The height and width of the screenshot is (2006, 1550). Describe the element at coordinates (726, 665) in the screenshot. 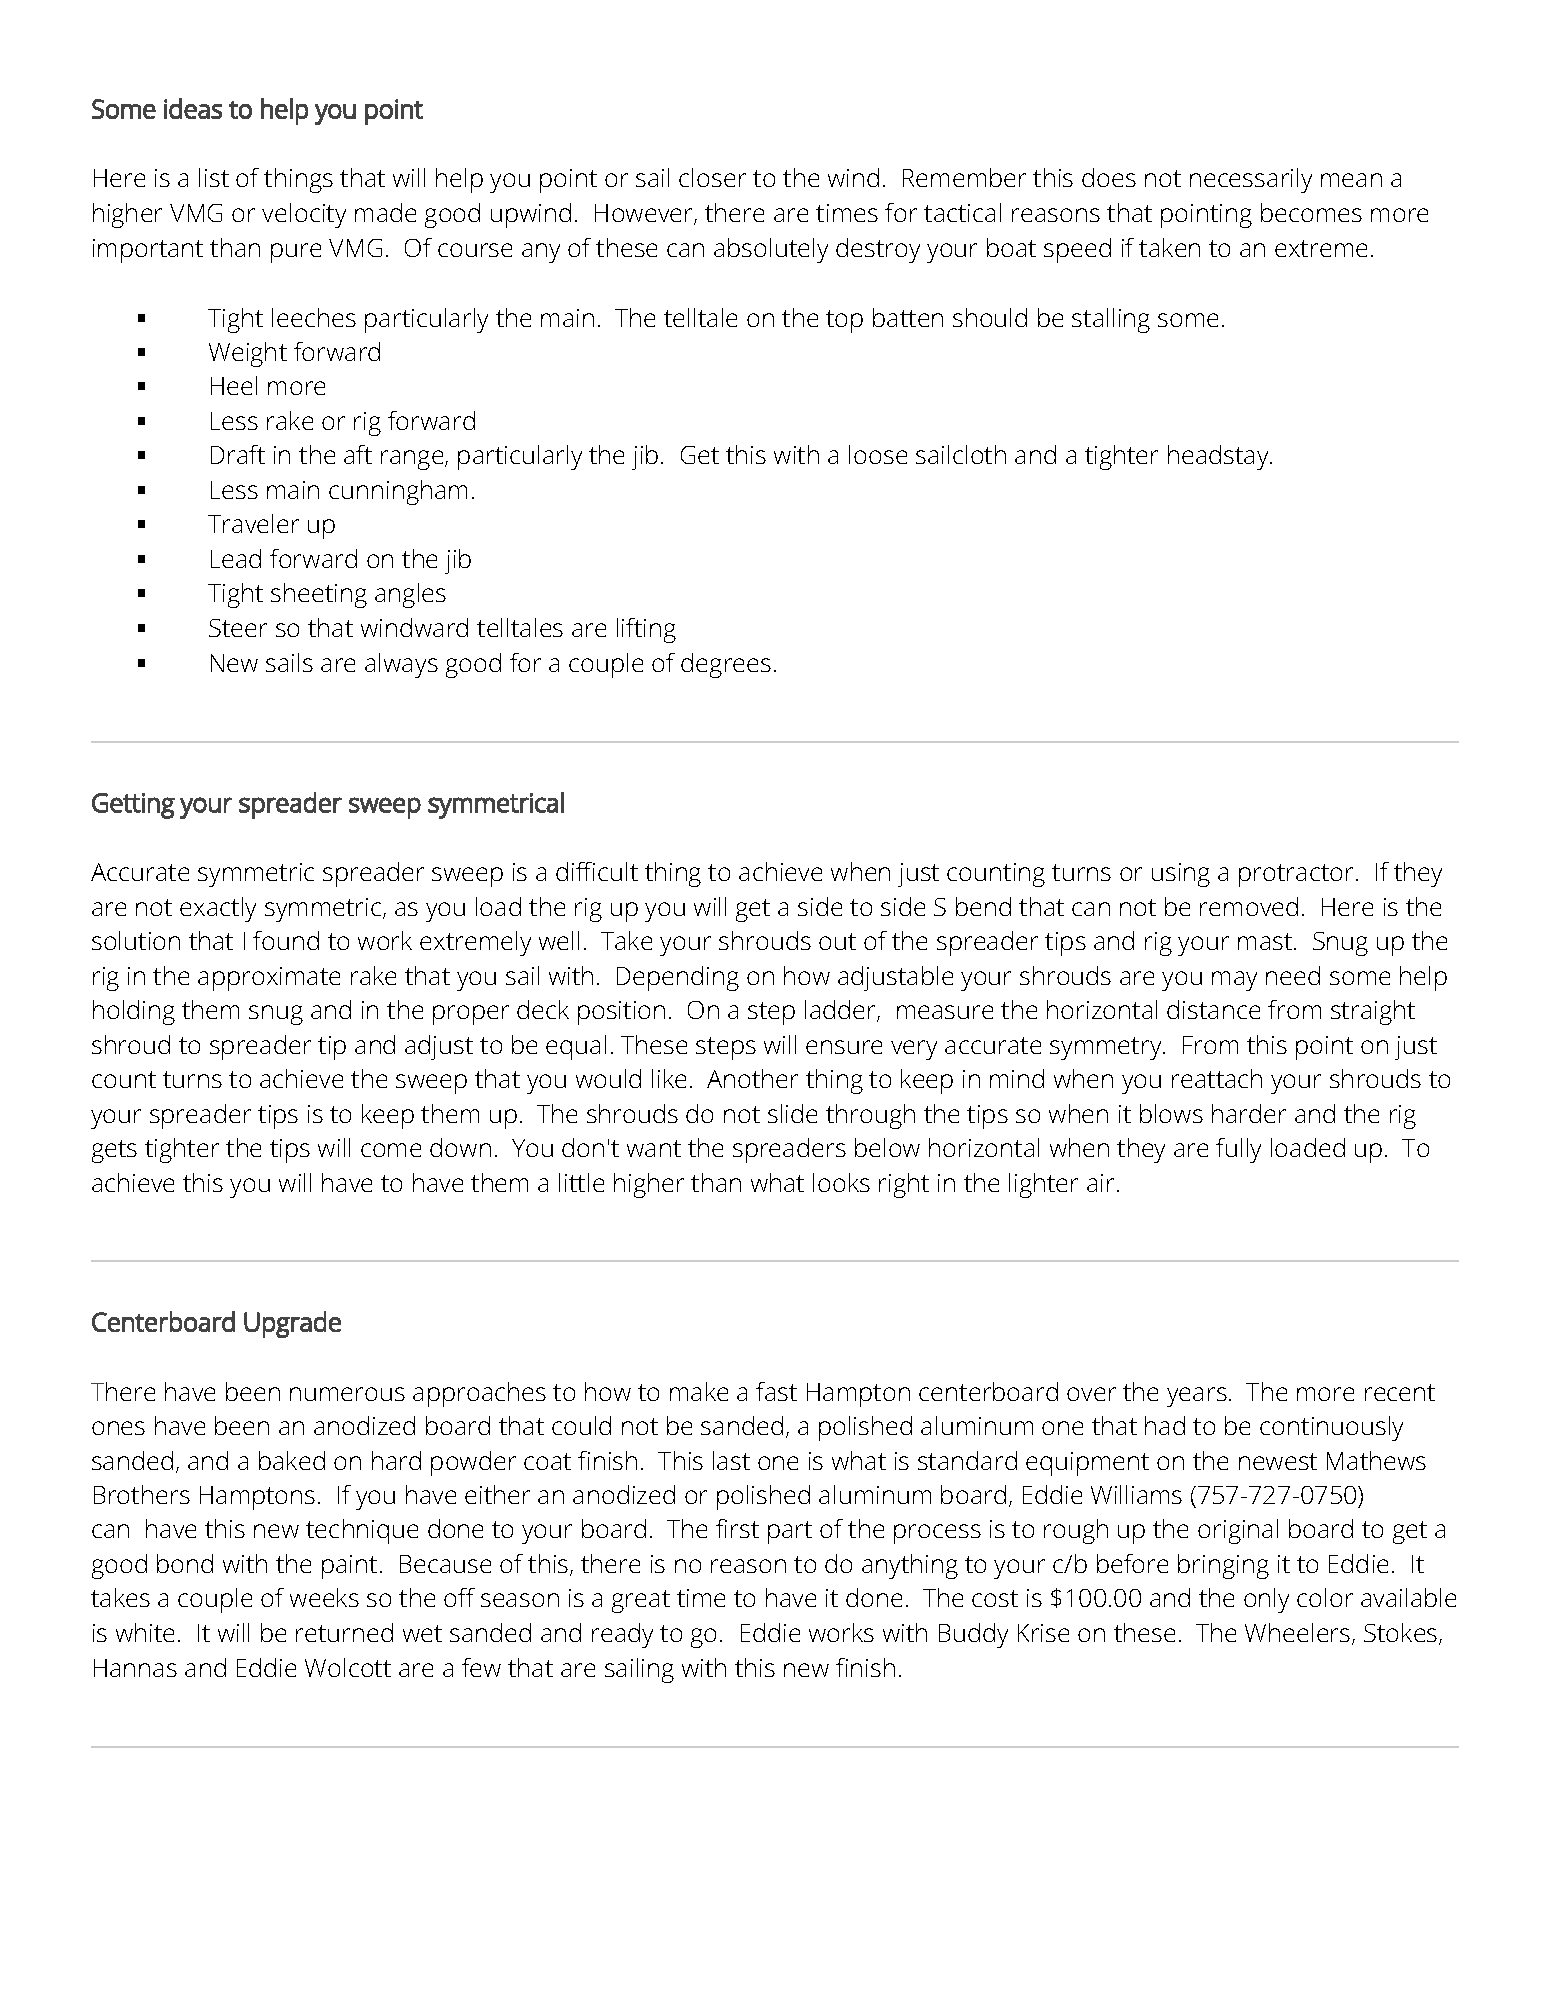

I see `degrees` at that location.
